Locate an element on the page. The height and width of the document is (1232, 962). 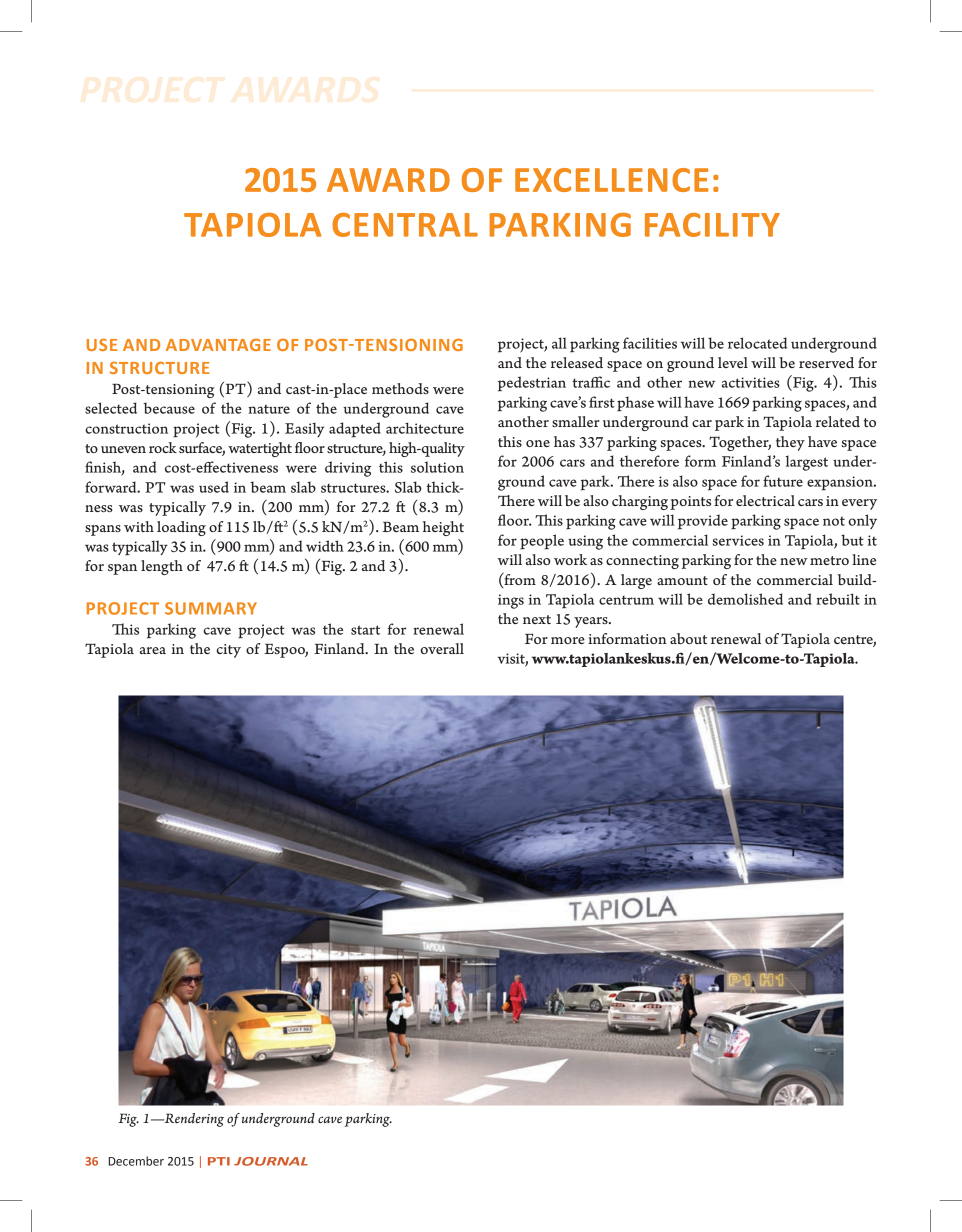
FACILITY is located at coordinates (712, 225).
